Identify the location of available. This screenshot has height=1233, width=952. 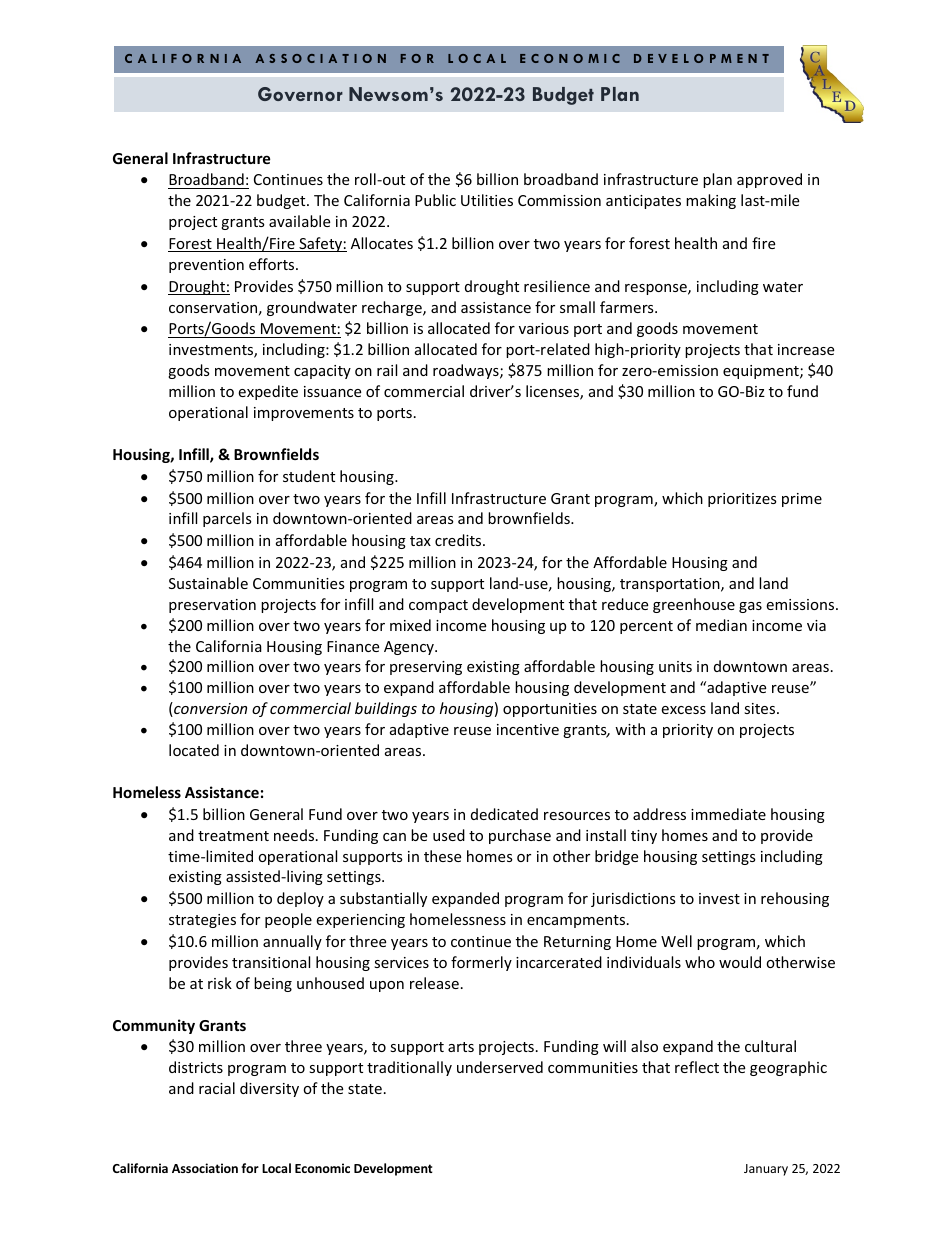
(299, 221).
